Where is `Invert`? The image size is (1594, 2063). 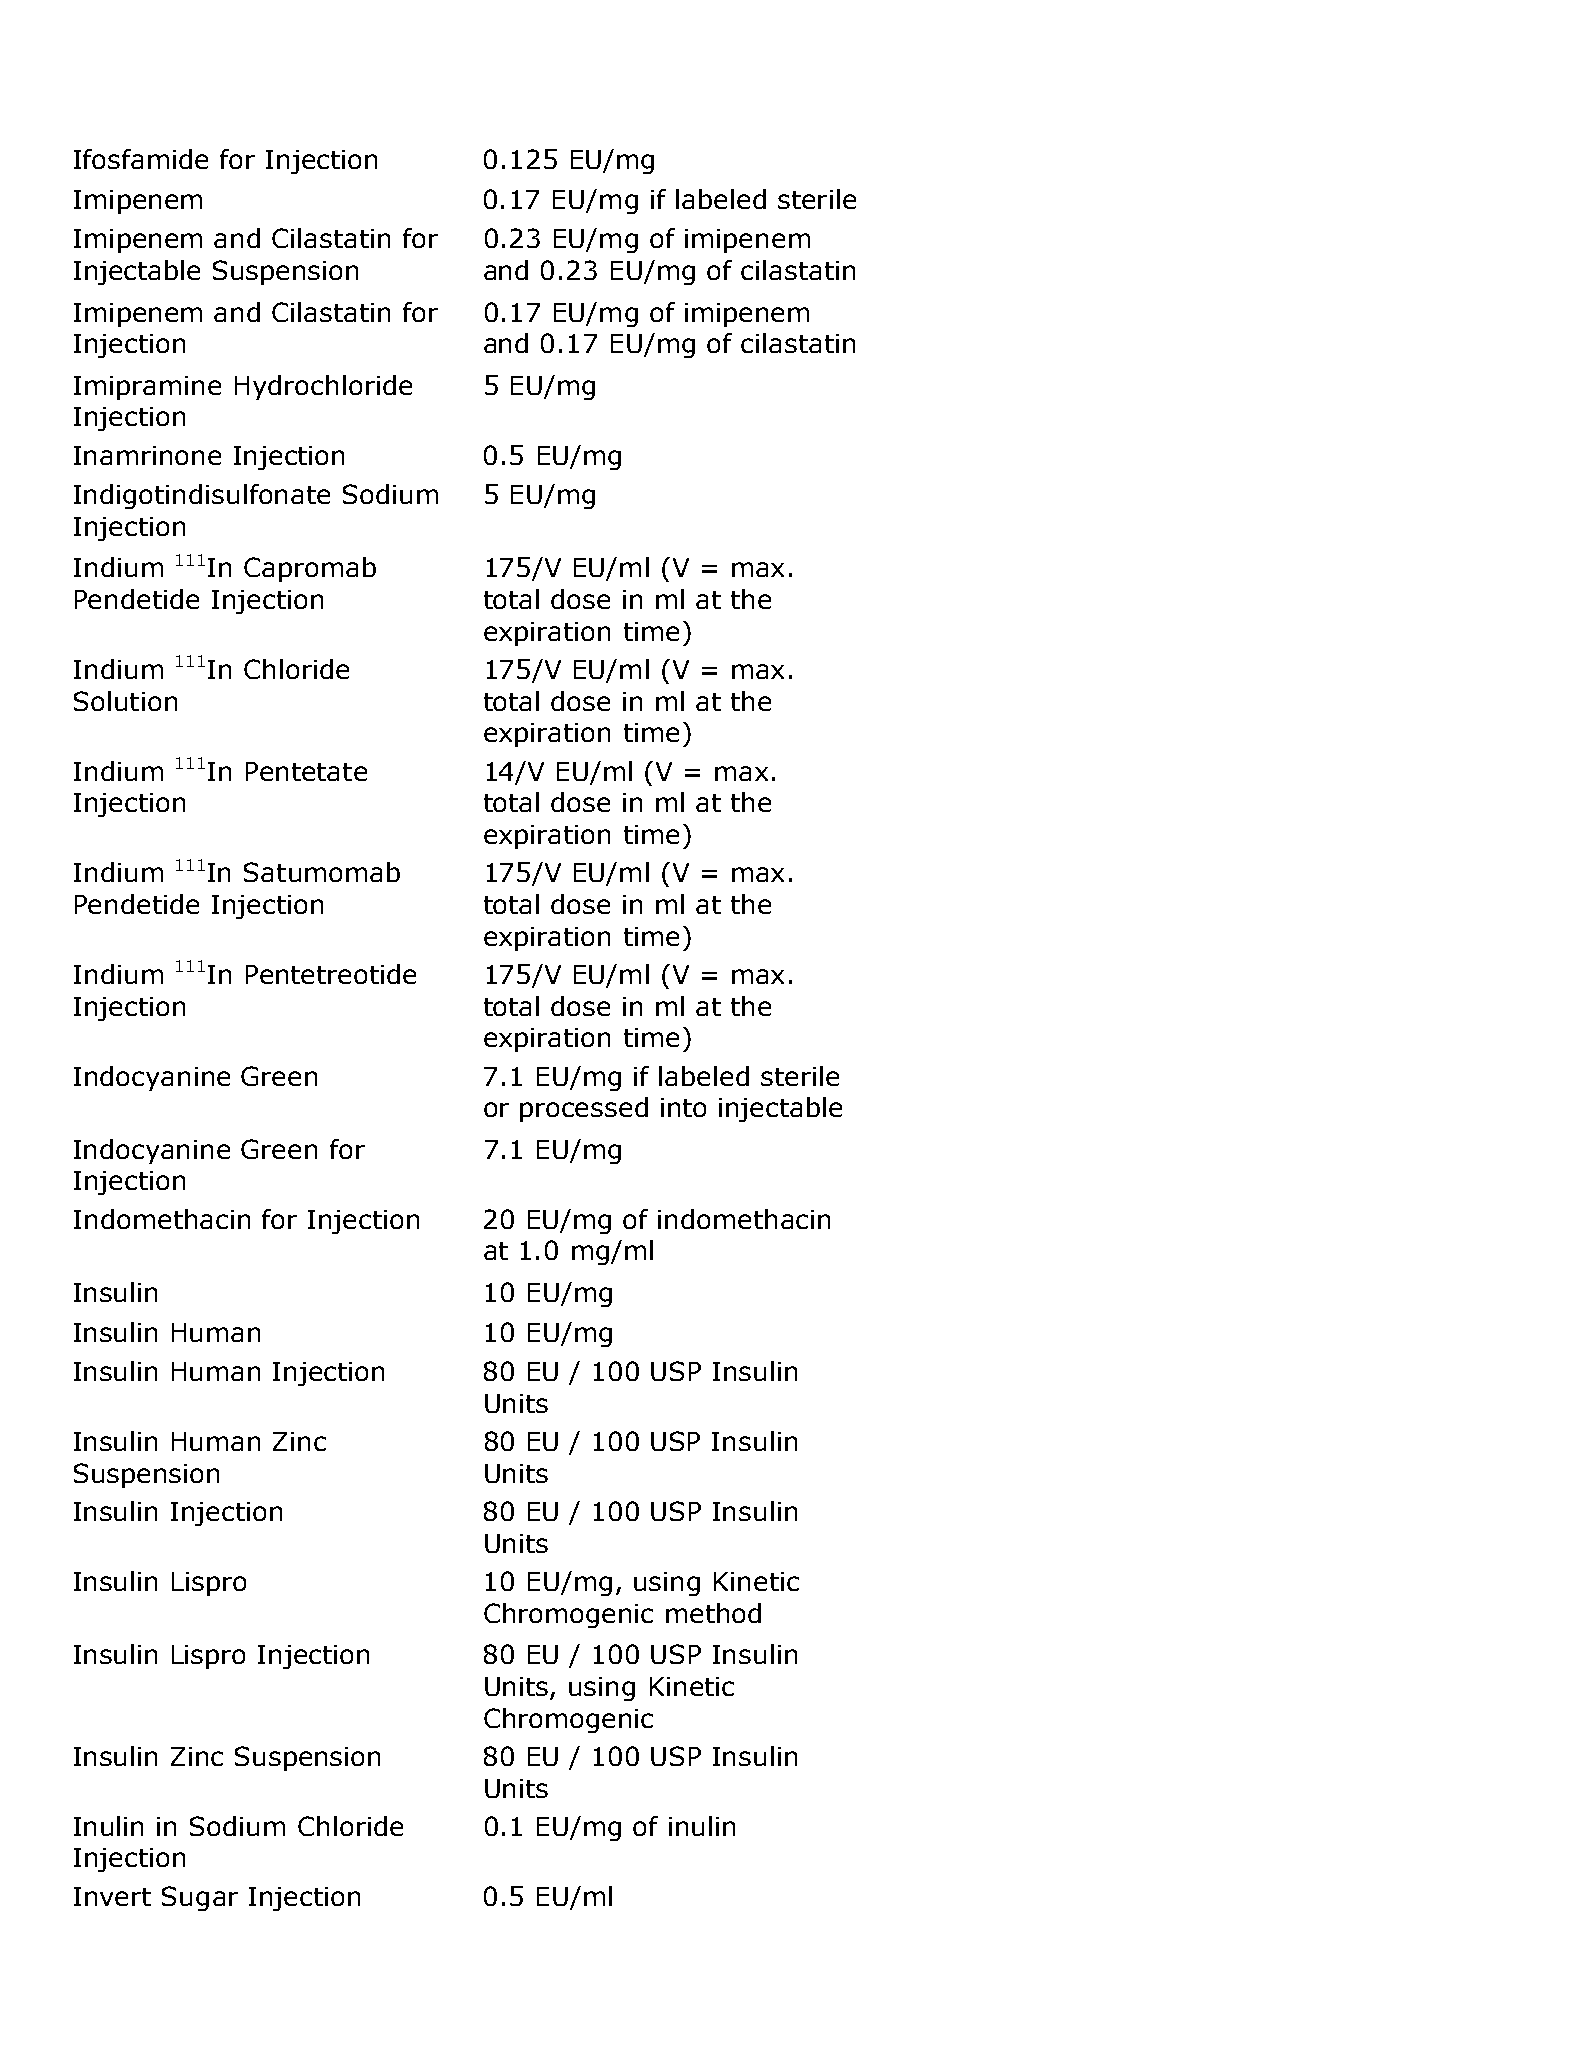
Invert is located at coordinates (112, 1896).
